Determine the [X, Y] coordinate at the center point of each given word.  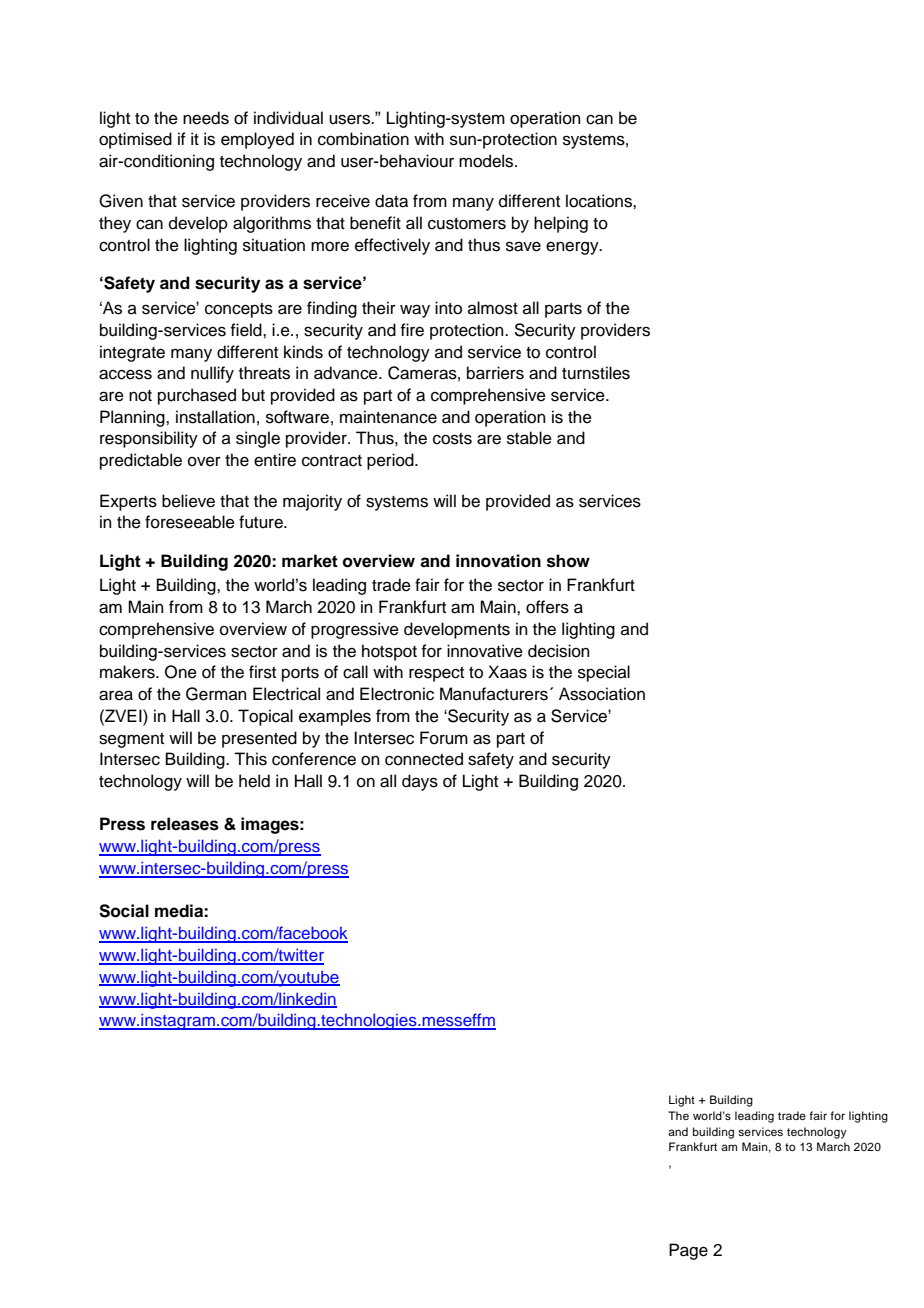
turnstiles [596, 373]
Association [602, 694]
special [604, 673]
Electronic [397, 694]
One [181, 672]
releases [185, 824]
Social [124, 911]
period [391, 461]
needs [206, 118]
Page [688, 1251]
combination [363, 139]
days [420, 782]
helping [561, 224]
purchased [197, 396]
